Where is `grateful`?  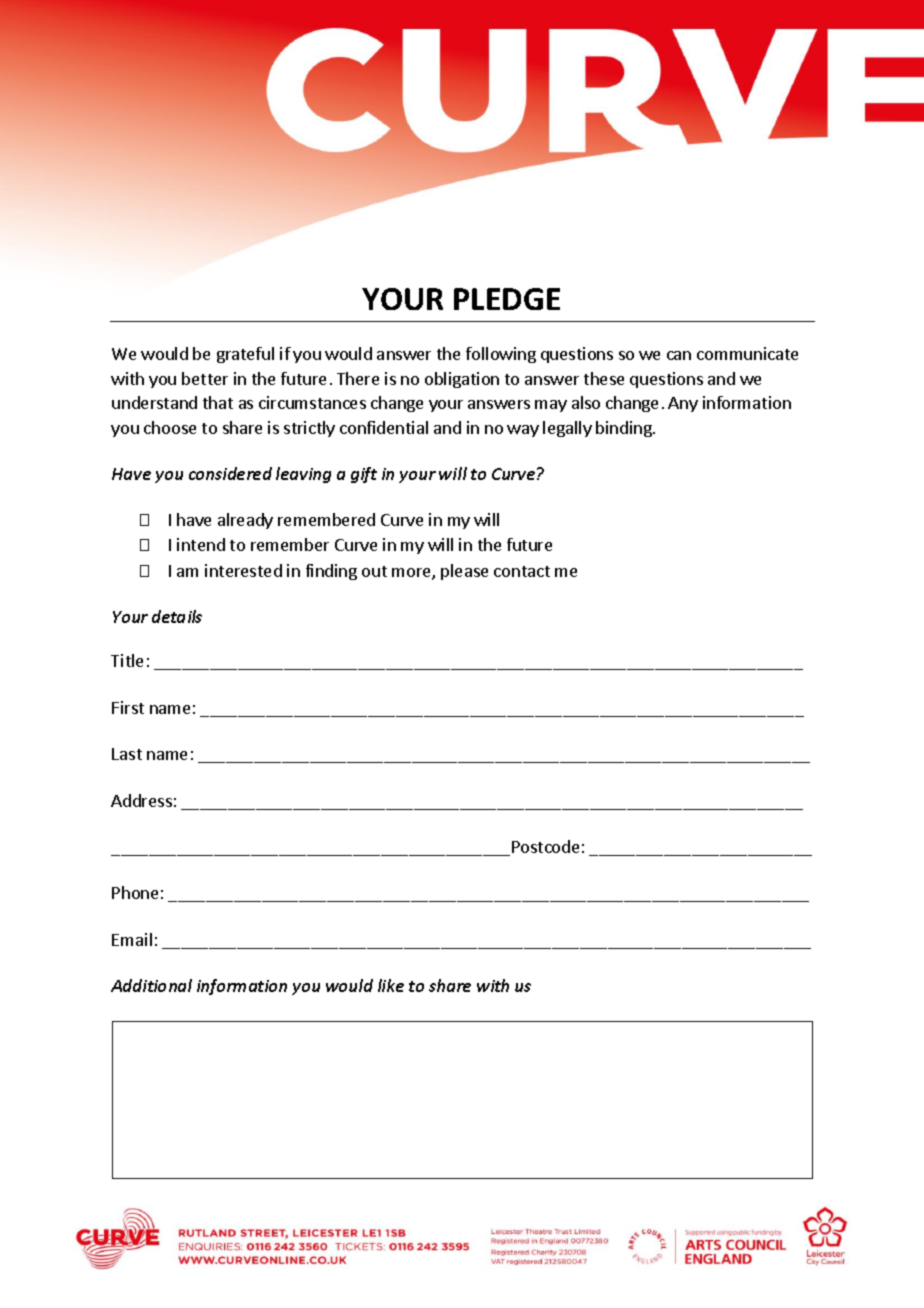
grateful is located at coordinates (245, 355).
